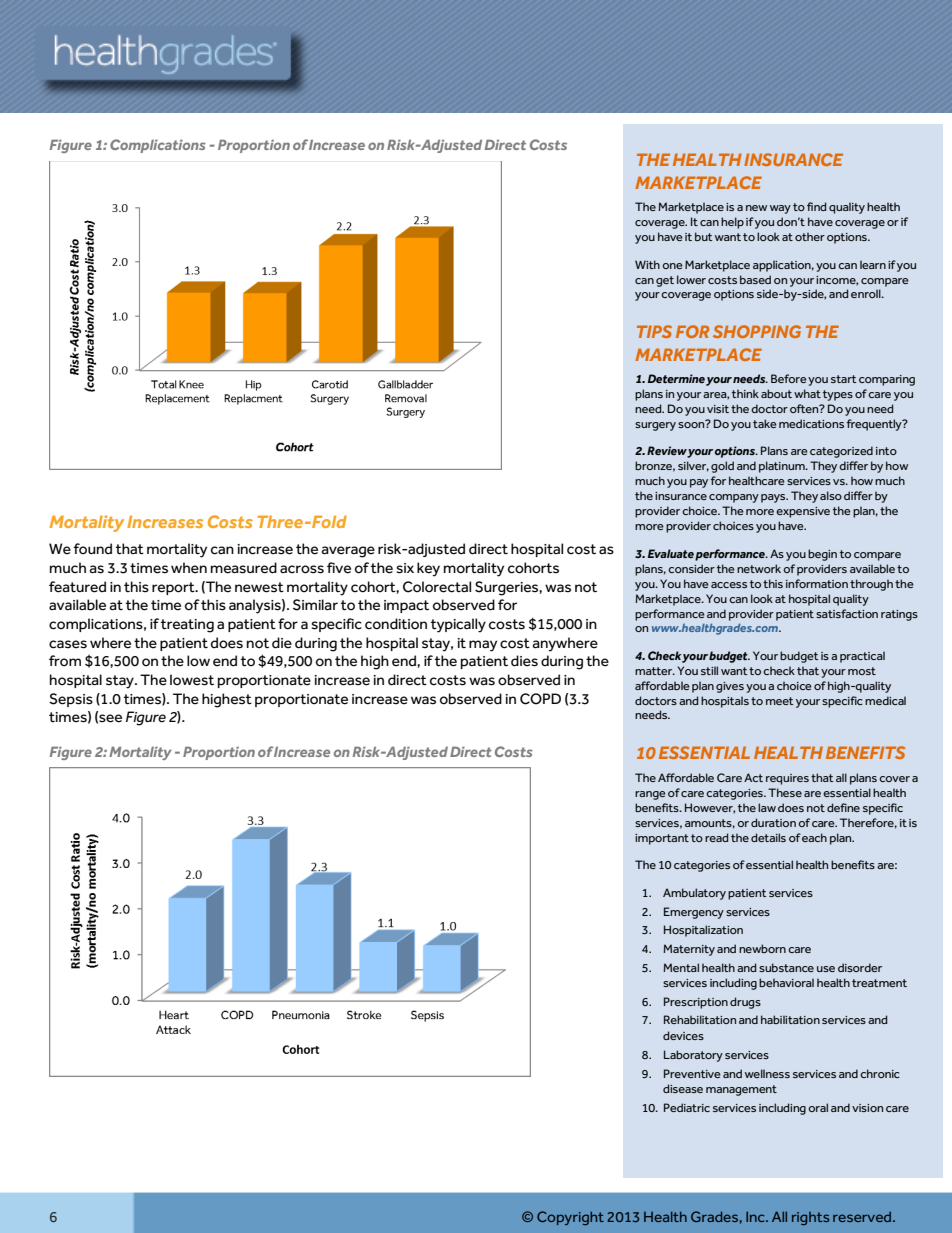 The height and width of the screenshot is (1233, 952). What do you see at coordinates (192, 680) in the screenshot?
I see `lowest` at bounding box center [192, 680].
